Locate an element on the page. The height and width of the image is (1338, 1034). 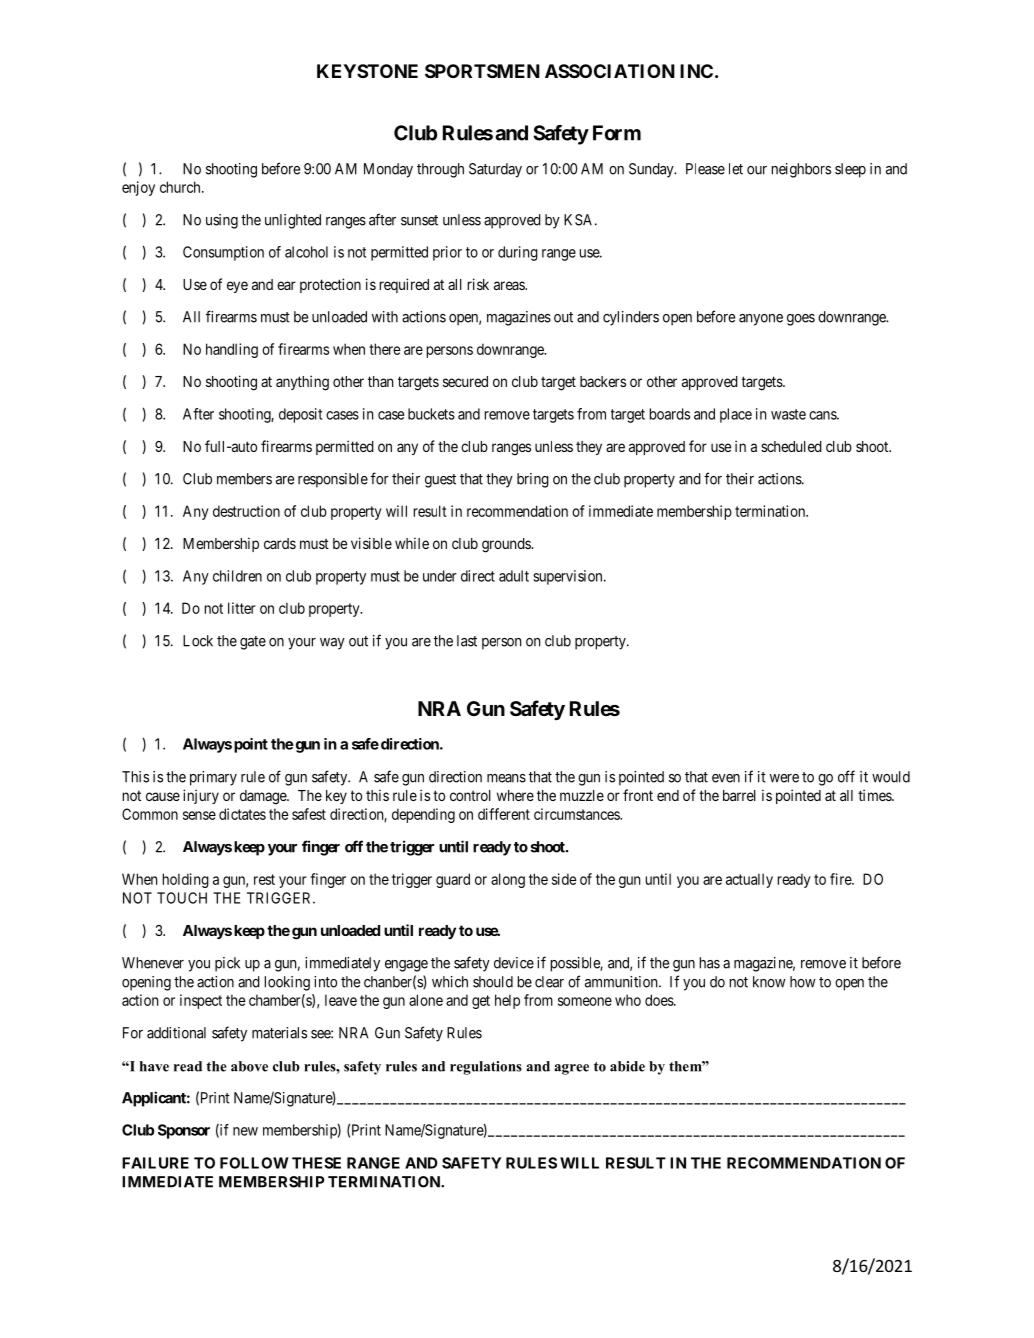
deposit is located at coordinates (300, 415).
